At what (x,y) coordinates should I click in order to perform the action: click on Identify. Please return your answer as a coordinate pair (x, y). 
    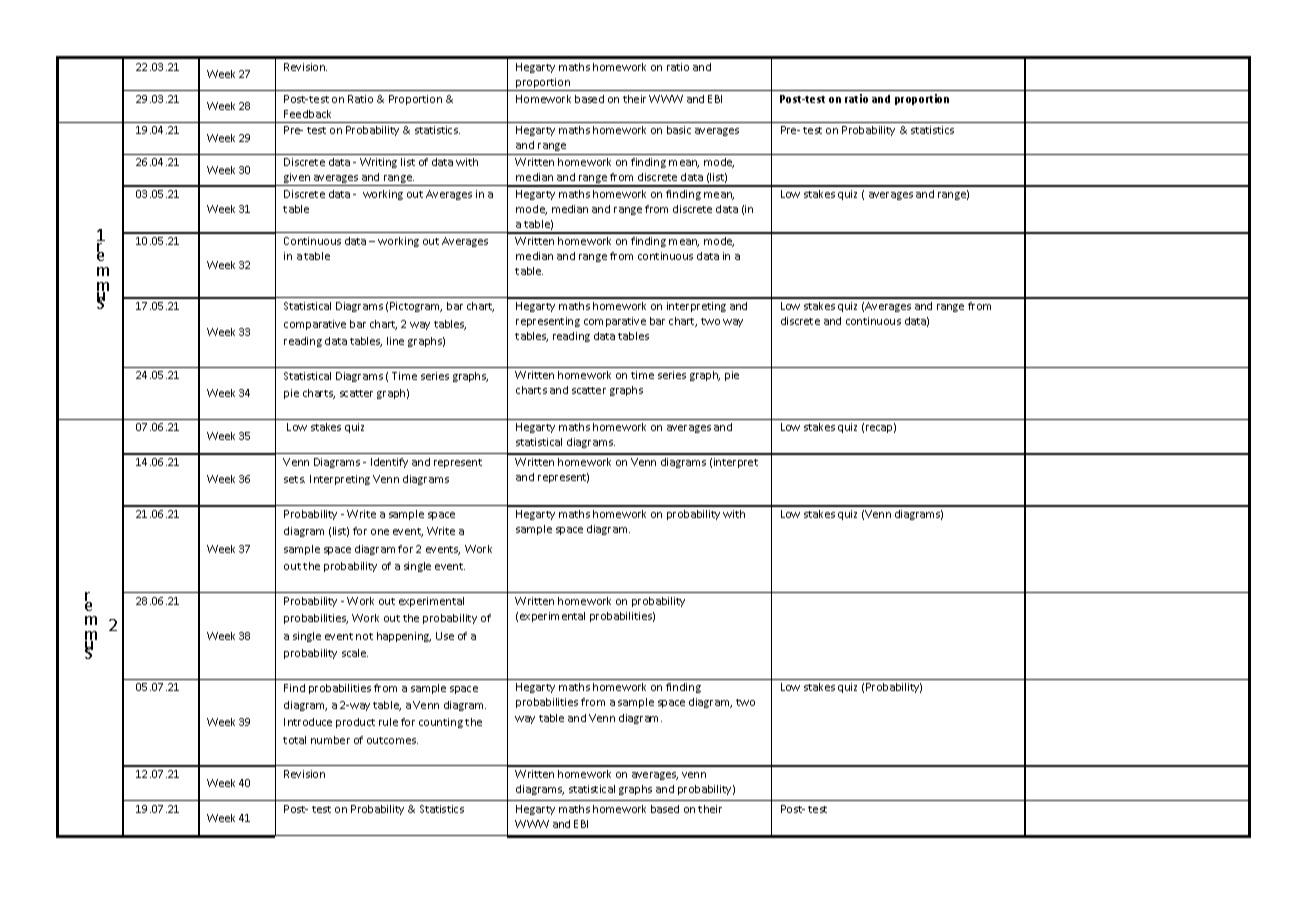
    Looking at the image, I should click on (389, 463).
